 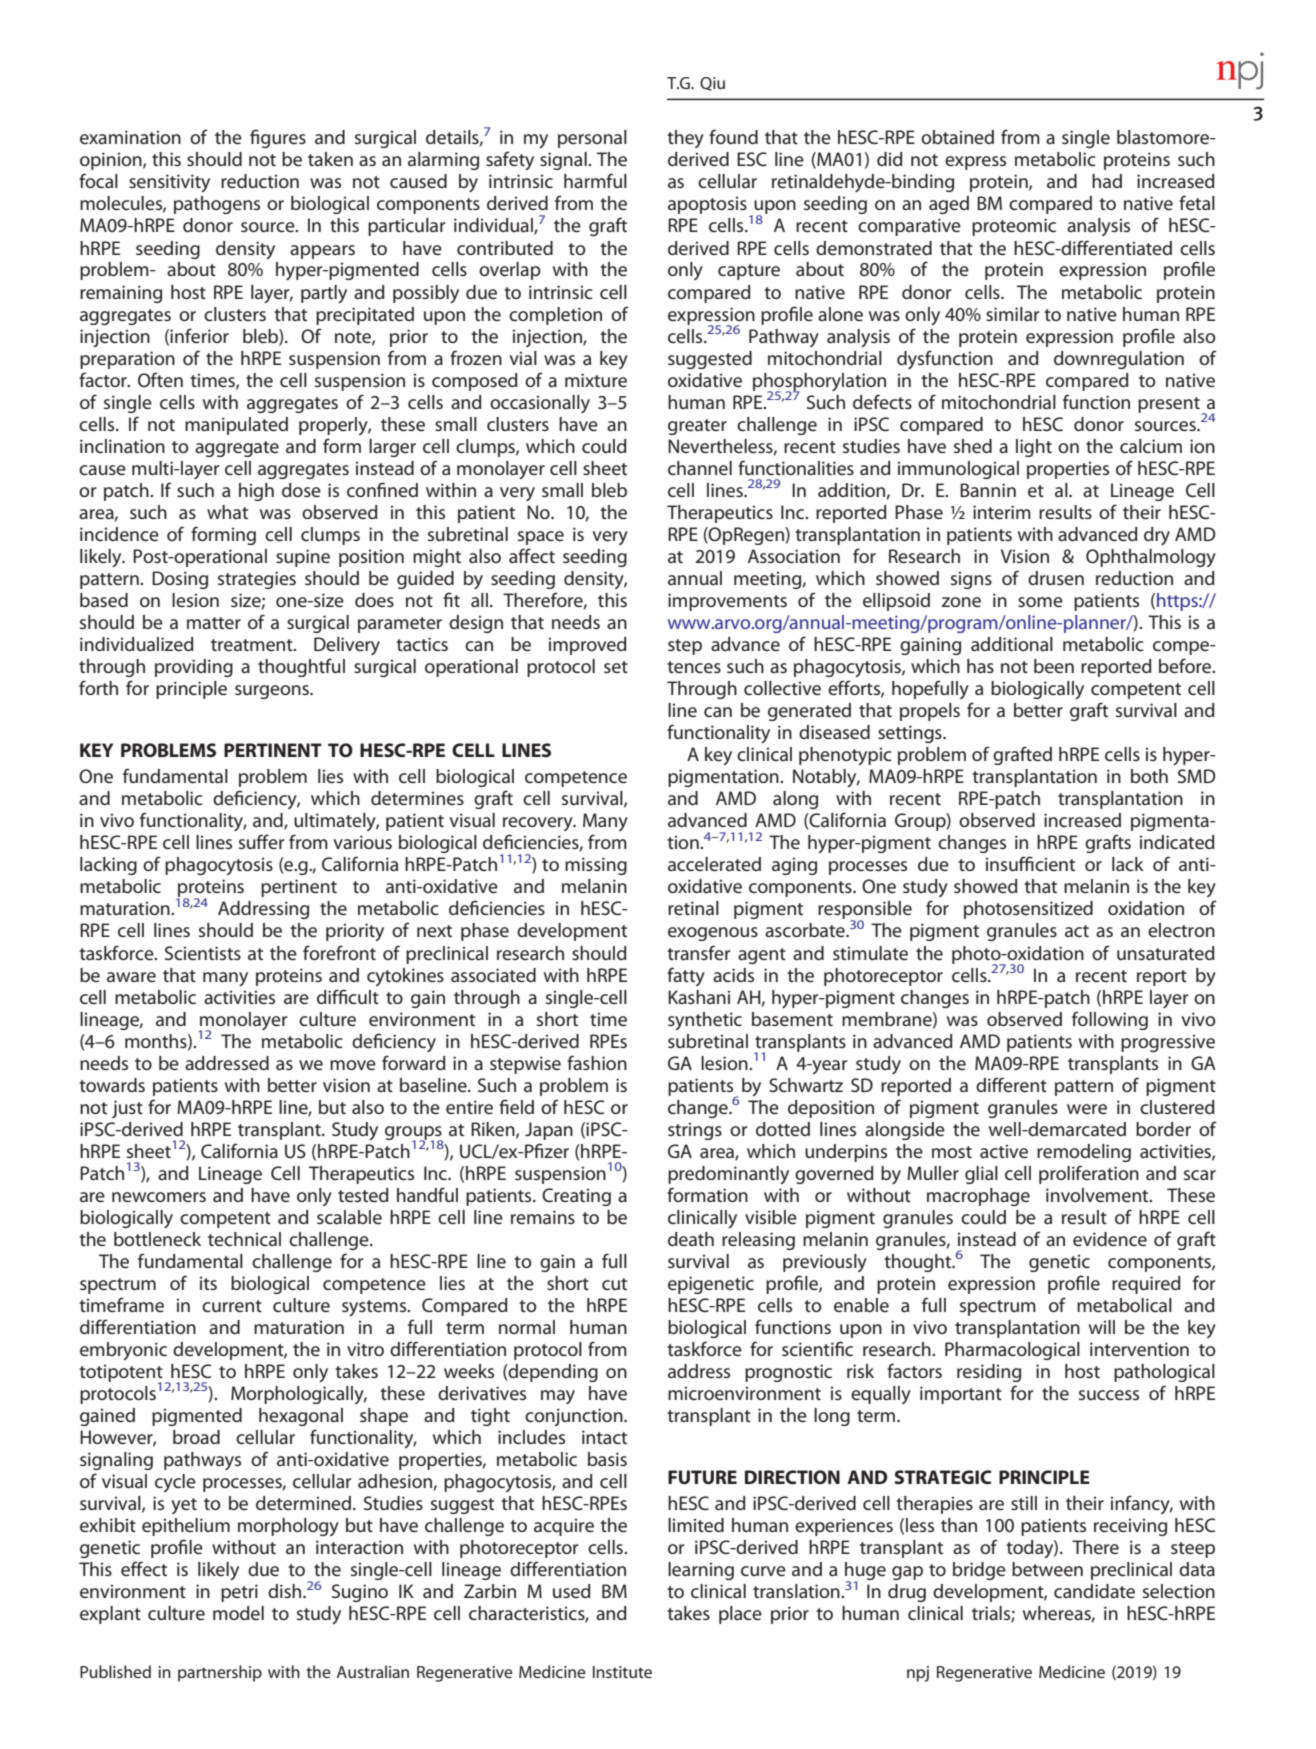 What do you see at coordinates (1107, 181) in the image?
I see `had` at bounding box center [1107, 181].
